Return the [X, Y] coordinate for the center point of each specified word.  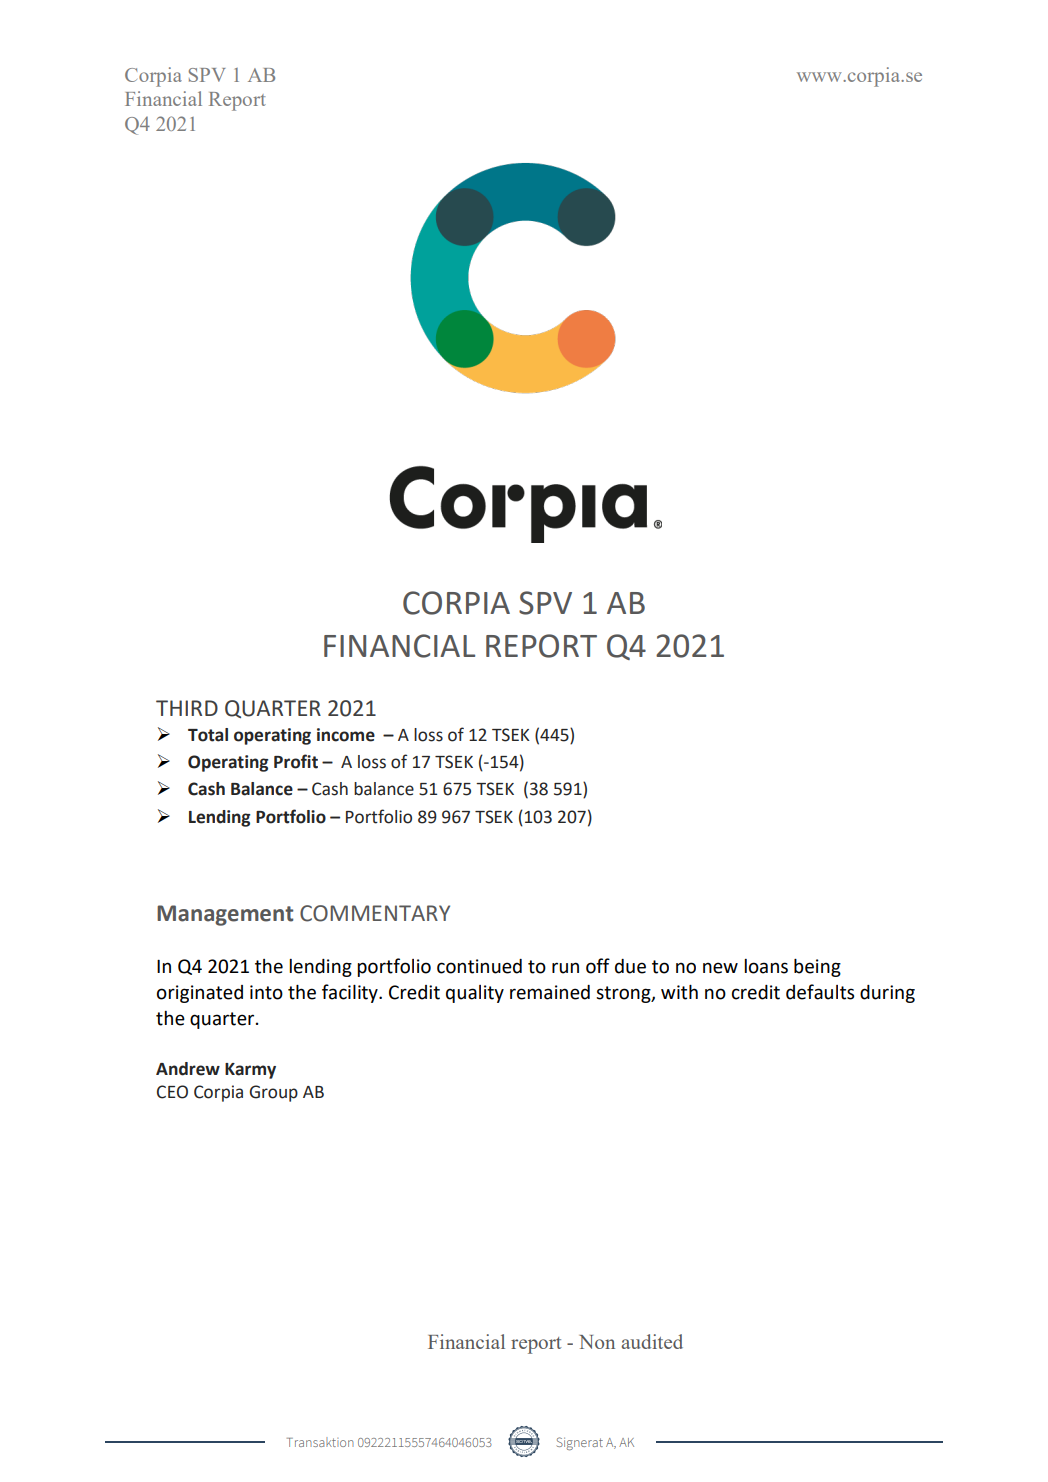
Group [273, 1093]
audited [652, 1341]
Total [208, 735]
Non [597, 1342]
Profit [296, 761]
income [346, 735]
